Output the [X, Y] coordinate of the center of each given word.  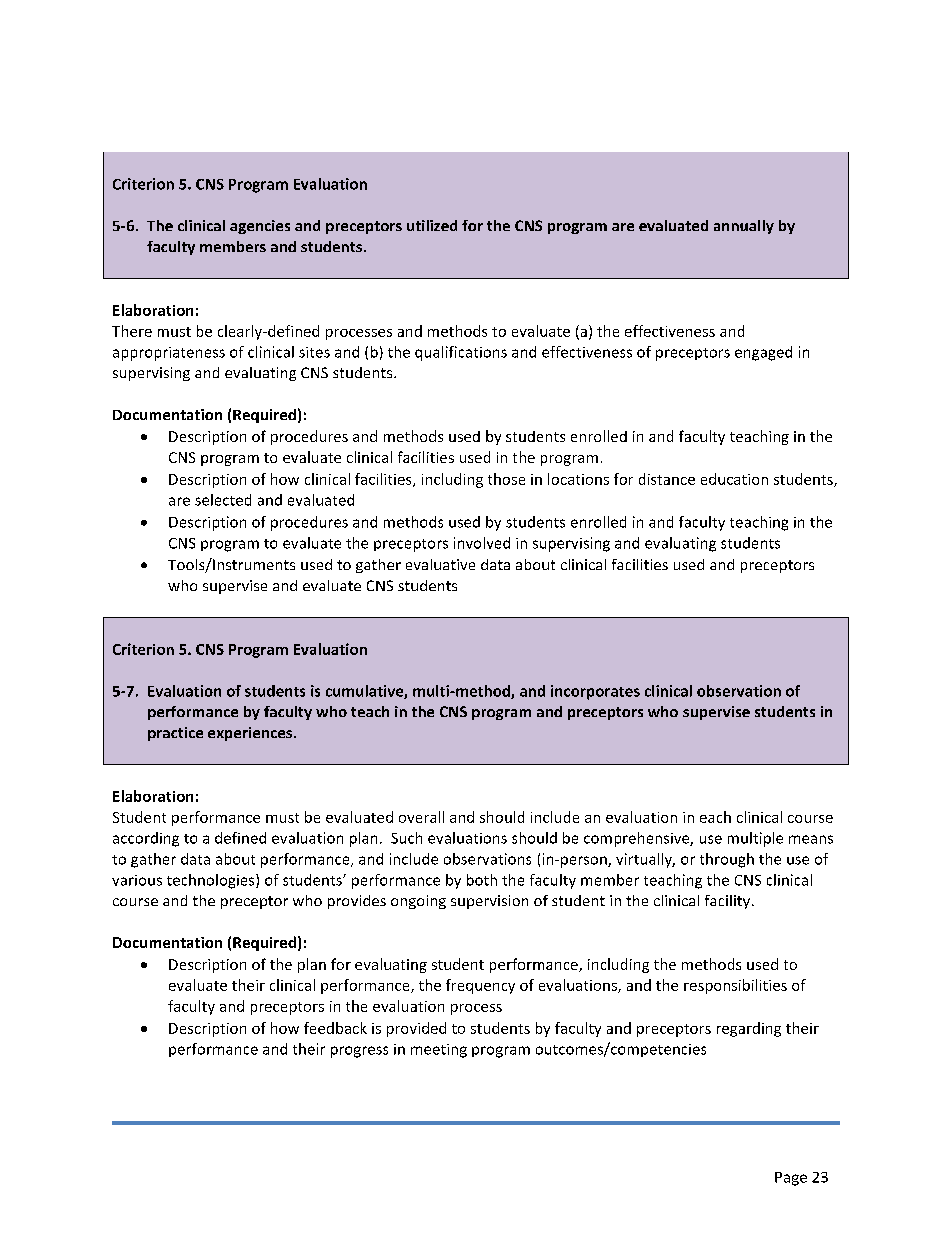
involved [482, 543]
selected [223, 500]
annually [744, 227]
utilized [432, 225]
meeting [439, 1051]
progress [359, 1052]
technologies [212, 881]
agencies [260, 227]
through [727, 860]
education [734, 479]
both [482, 880]
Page [791, 1179]
